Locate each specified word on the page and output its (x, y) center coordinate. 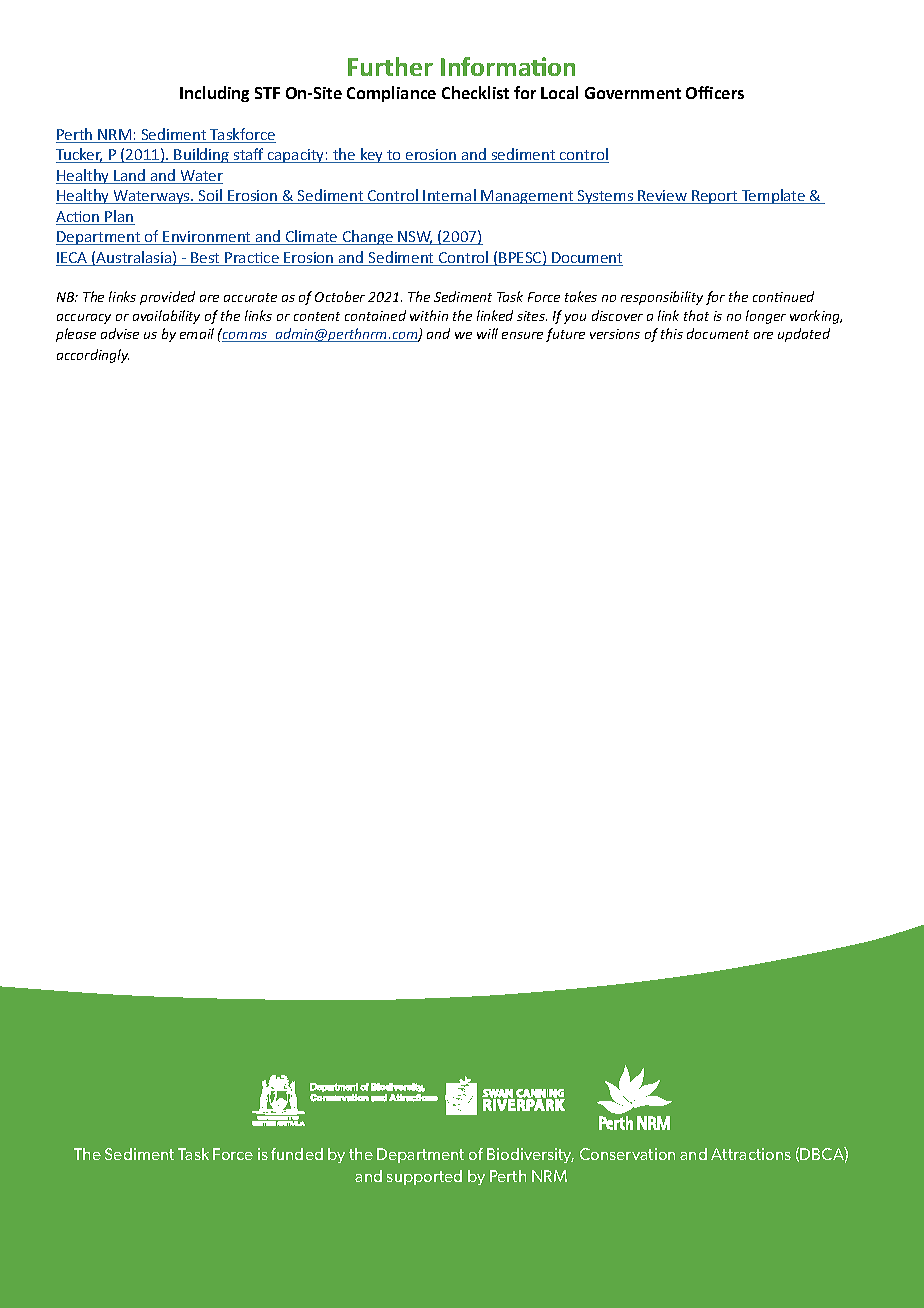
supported (424, 1177)
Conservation (627, 1154)
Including (214, 94)
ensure (522, 335)
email (197, 333)
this (672, 333)
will (487, 333)
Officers (715, 92)
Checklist (475, 92)
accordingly (93, 356)
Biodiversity (530, 1155)
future (565, 335)
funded (297, 1154)
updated (804, 335)
